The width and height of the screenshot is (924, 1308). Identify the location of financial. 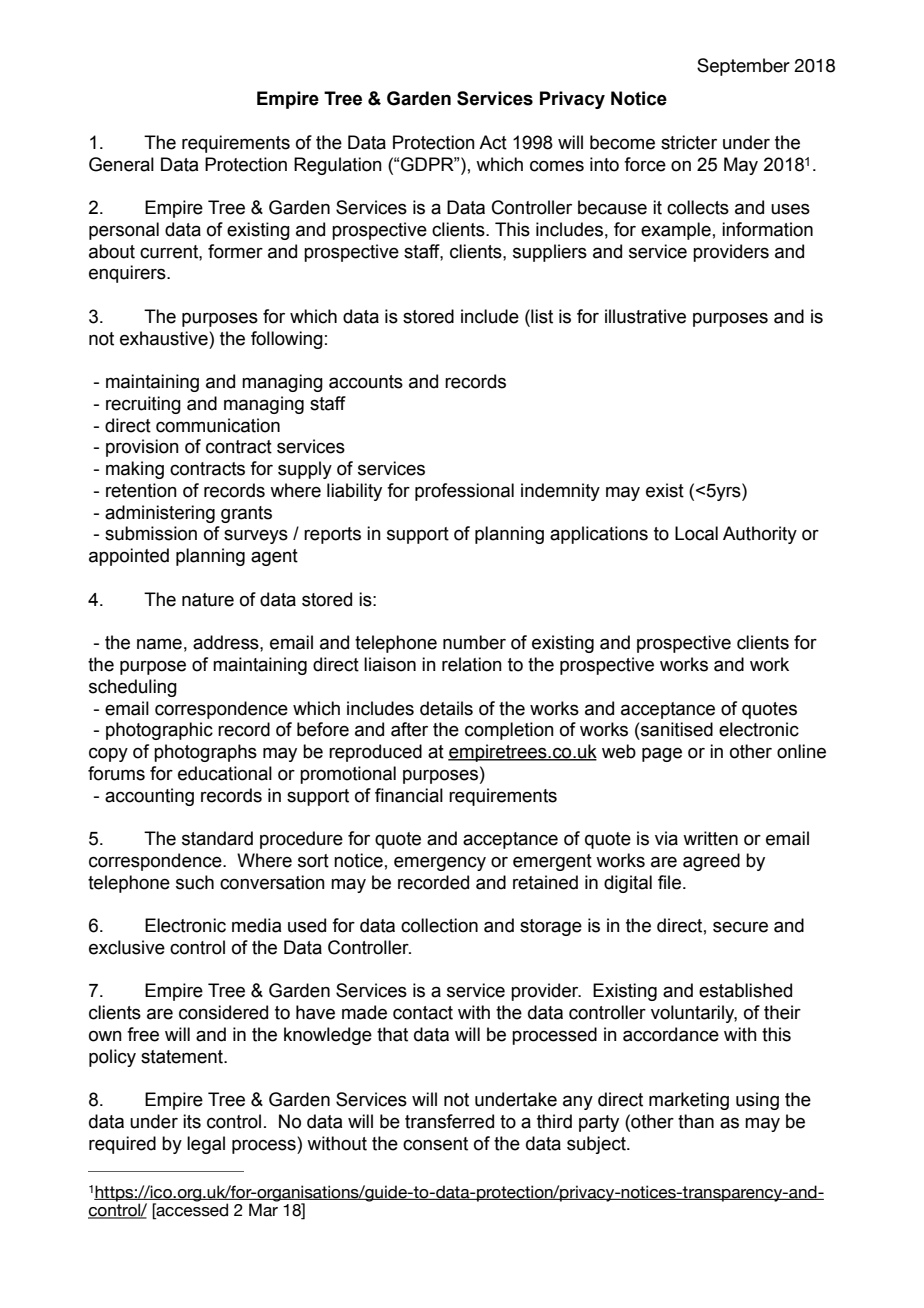
(409, 795).
